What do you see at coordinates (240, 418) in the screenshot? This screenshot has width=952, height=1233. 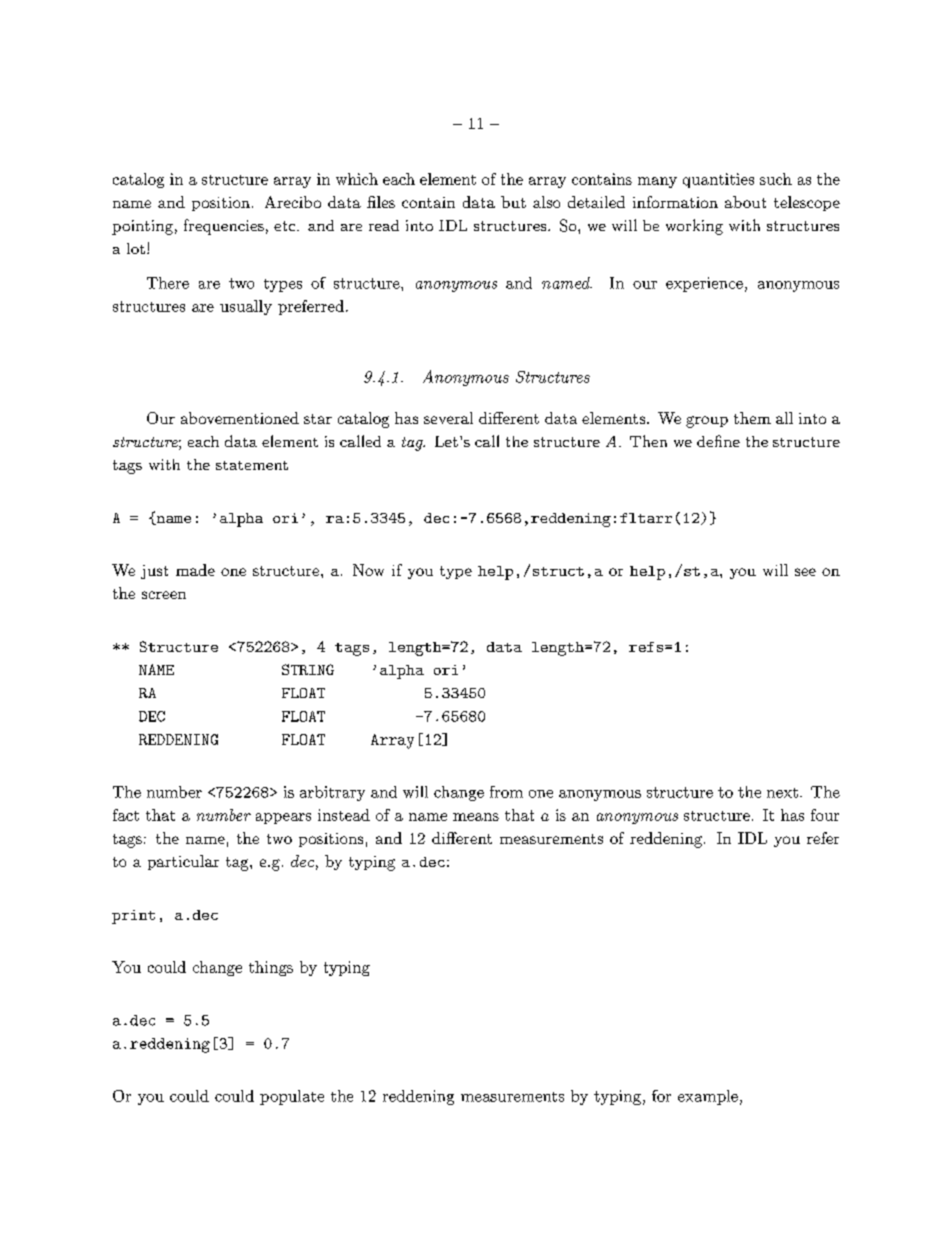 I see `abovementioned` at bounding box center [240, 418].
